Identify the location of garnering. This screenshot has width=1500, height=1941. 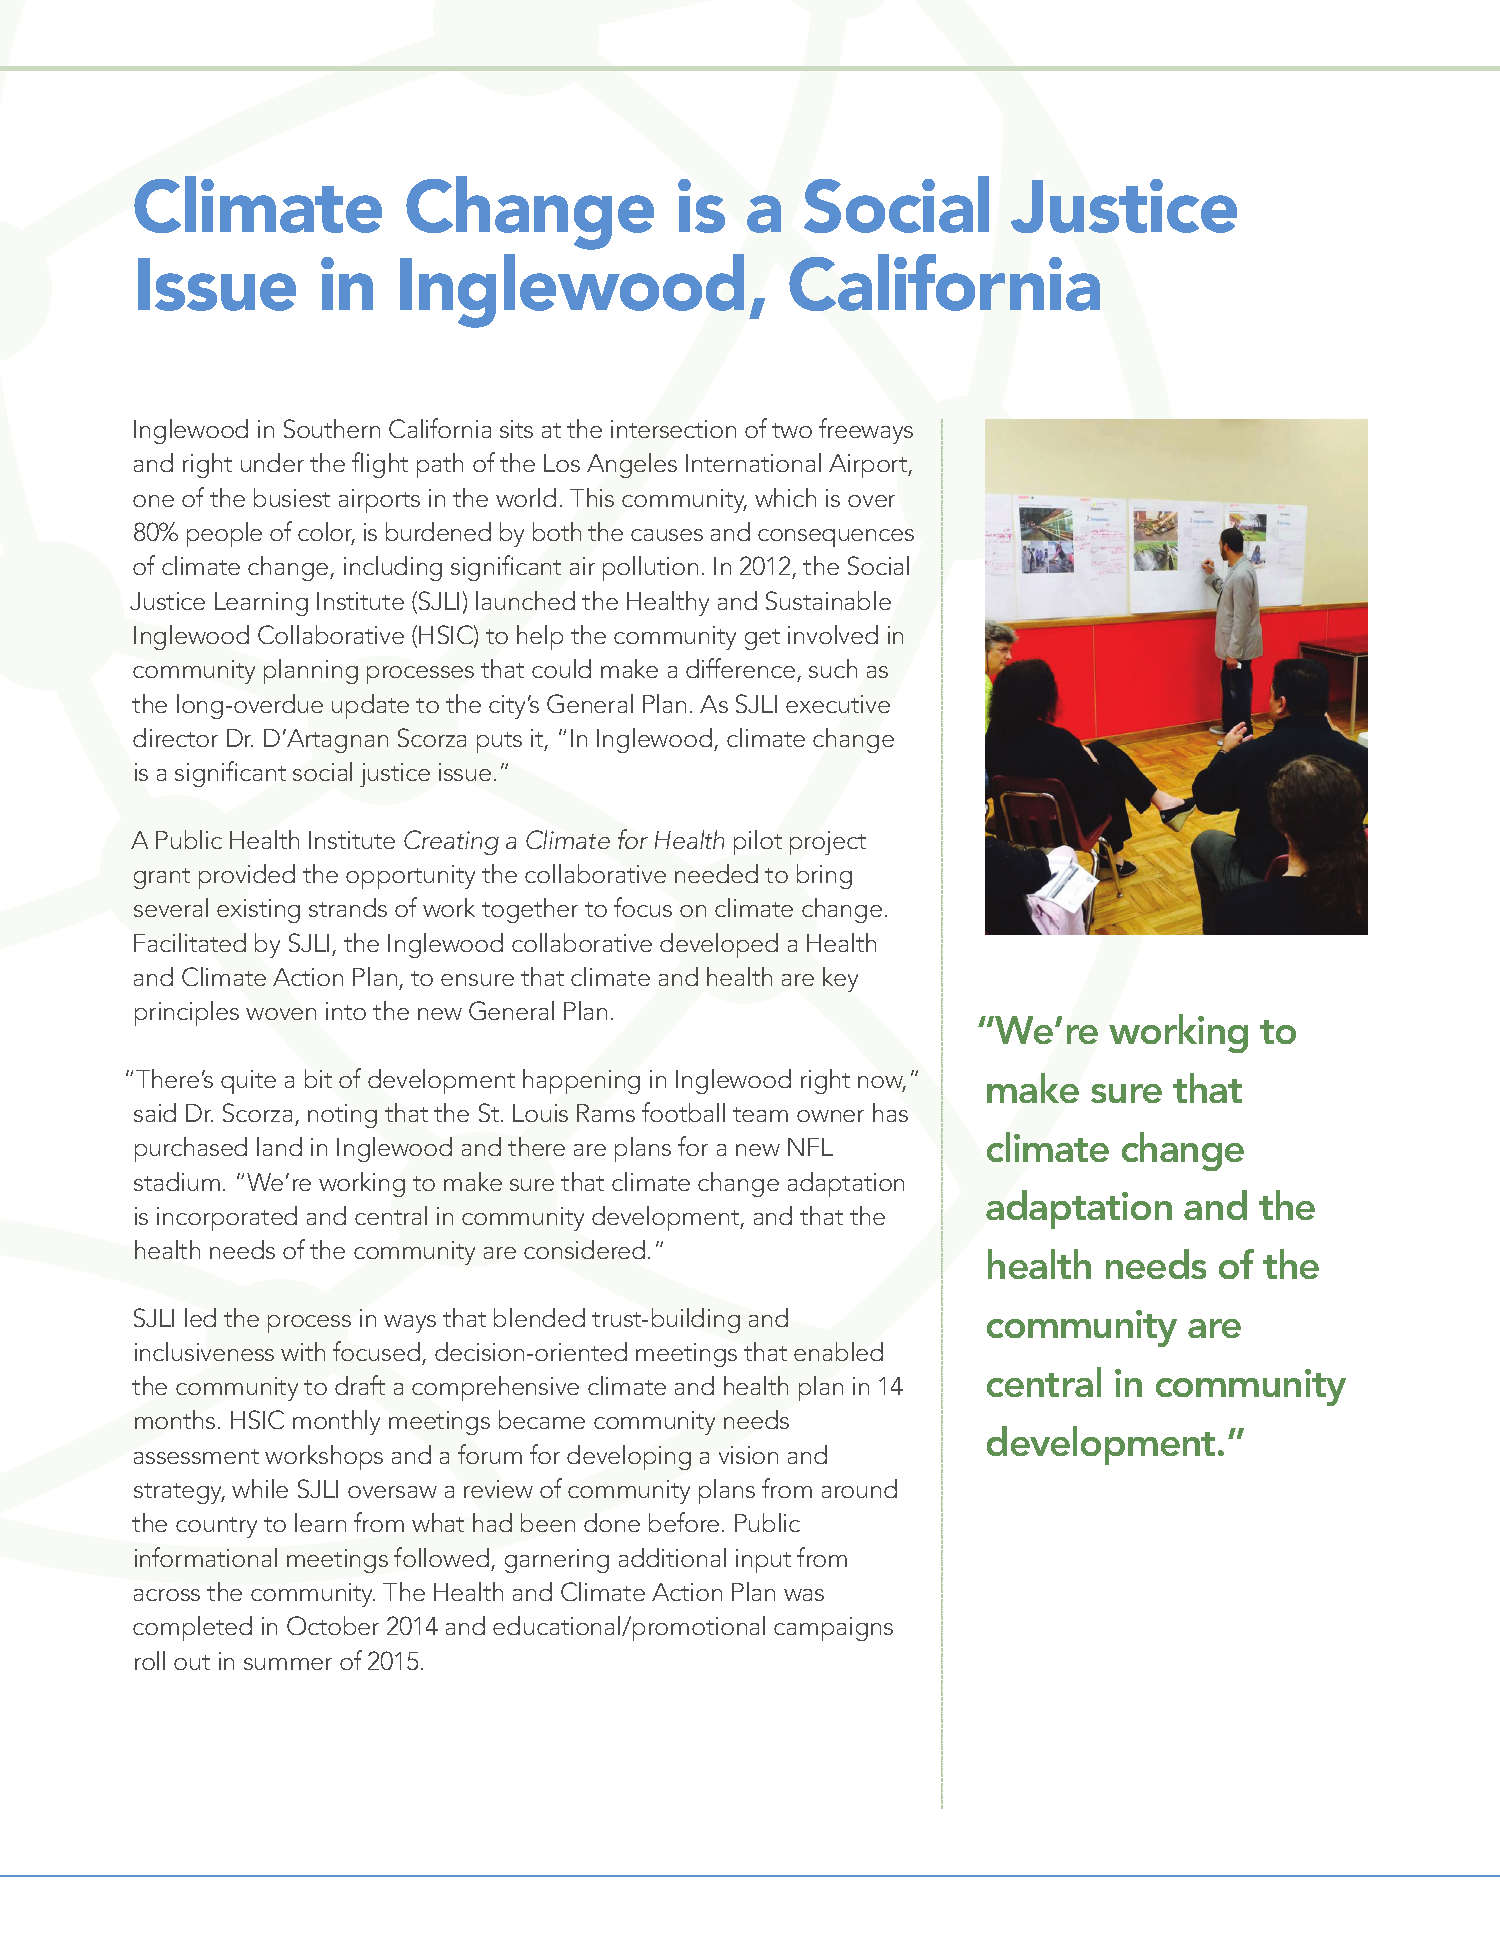
(557, 1561).
